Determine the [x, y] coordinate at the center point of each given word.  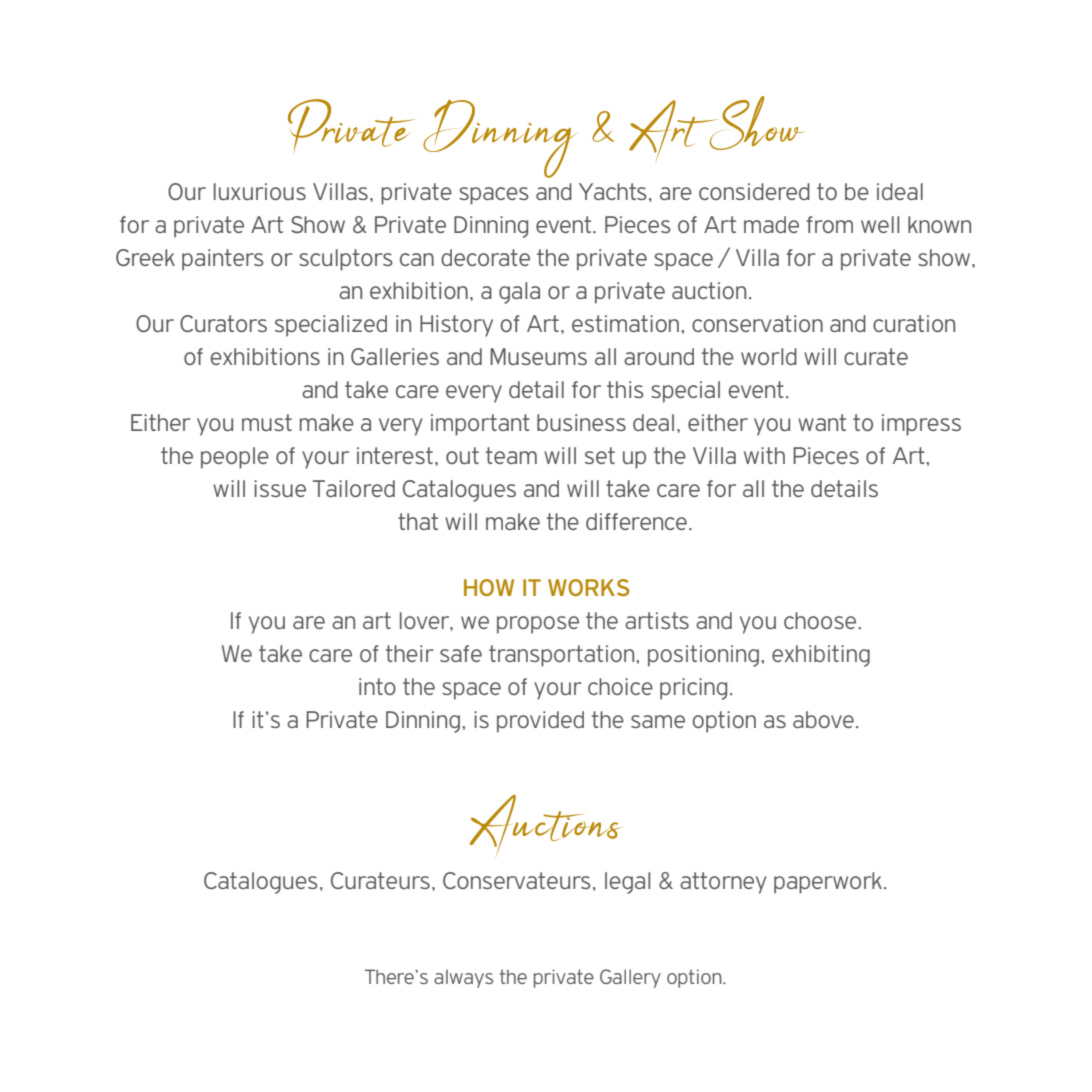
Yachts [613, 191]
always [463, 978]
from [829, 224]
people [235, 458]
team [511, 455]
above [823, 719]
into [377, 686]
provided [540, 722]
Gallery [630, 978]
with [764, 455]
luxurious [260, 191]
